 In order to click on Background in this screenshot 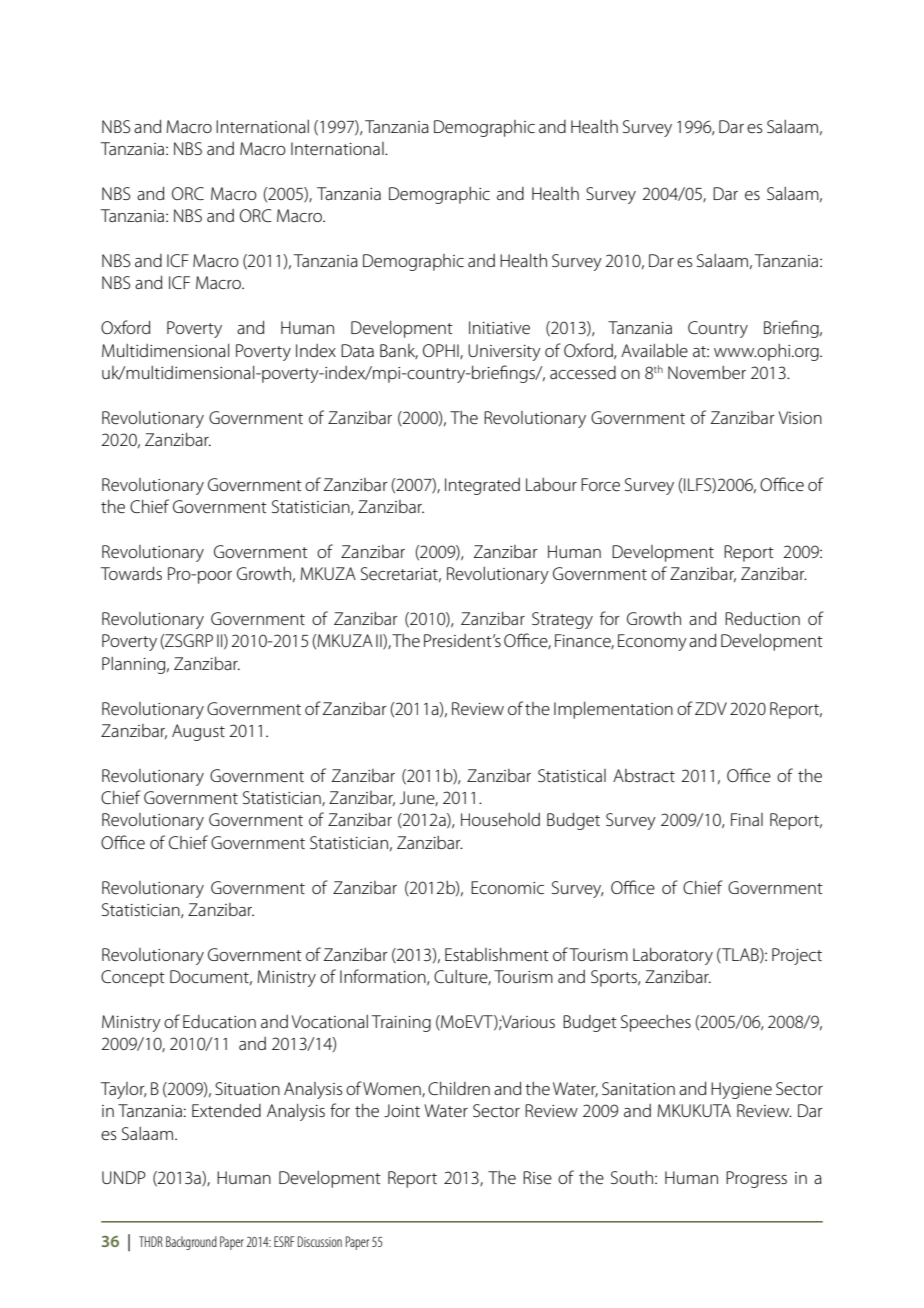, I will do `click(191, 1243)`.
